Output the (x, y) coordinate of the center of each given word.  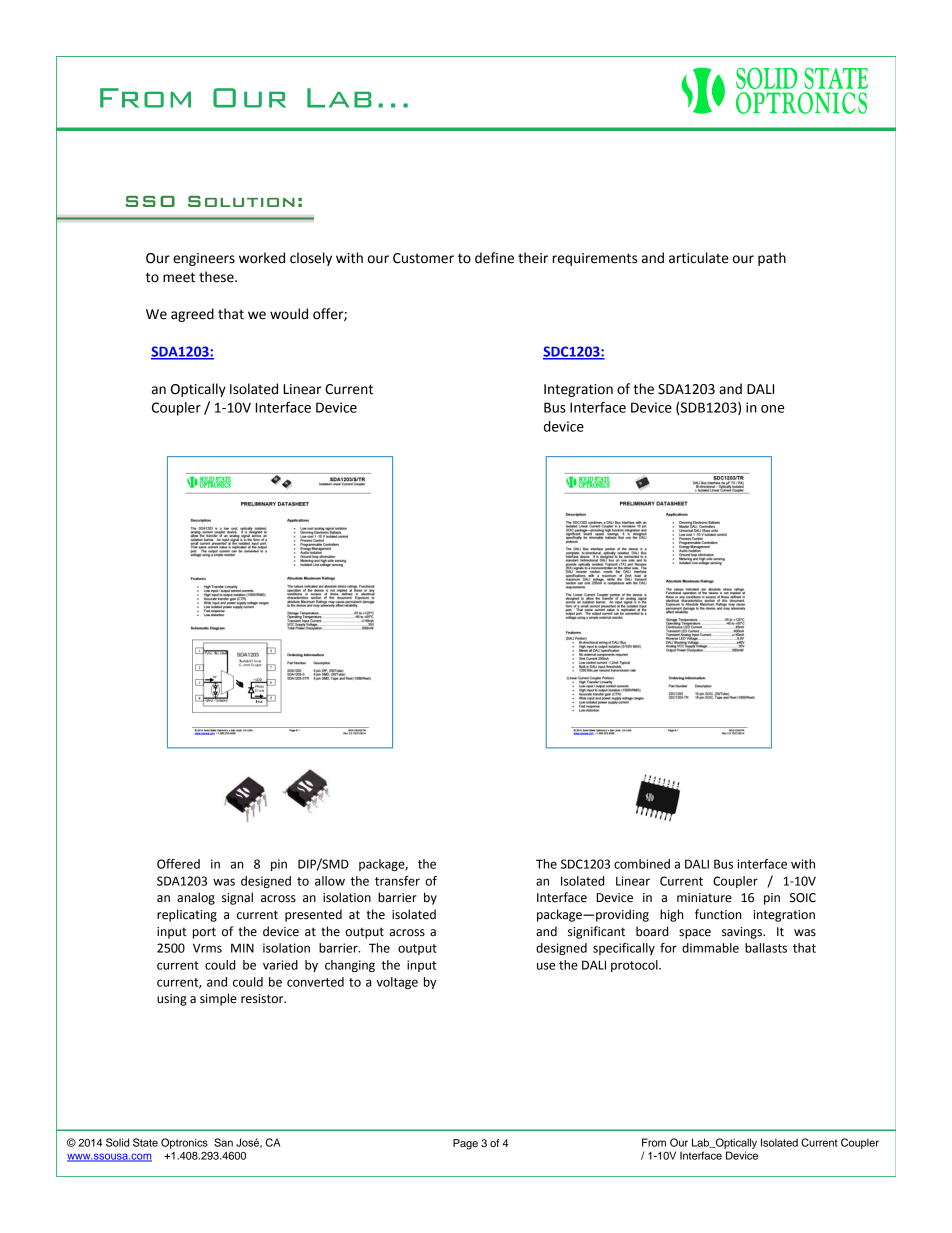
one (772, 409)
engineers (204, 259)
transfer (397, 881)
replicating (187, 915)
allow (330, 881)
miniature (704, 898)
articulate (698, 258)
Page (465, 1144)
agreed (192, 315)
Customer (423, 258)
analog (196, 898)
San (223, 1142)
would (289, 314)
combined (642, 864)
